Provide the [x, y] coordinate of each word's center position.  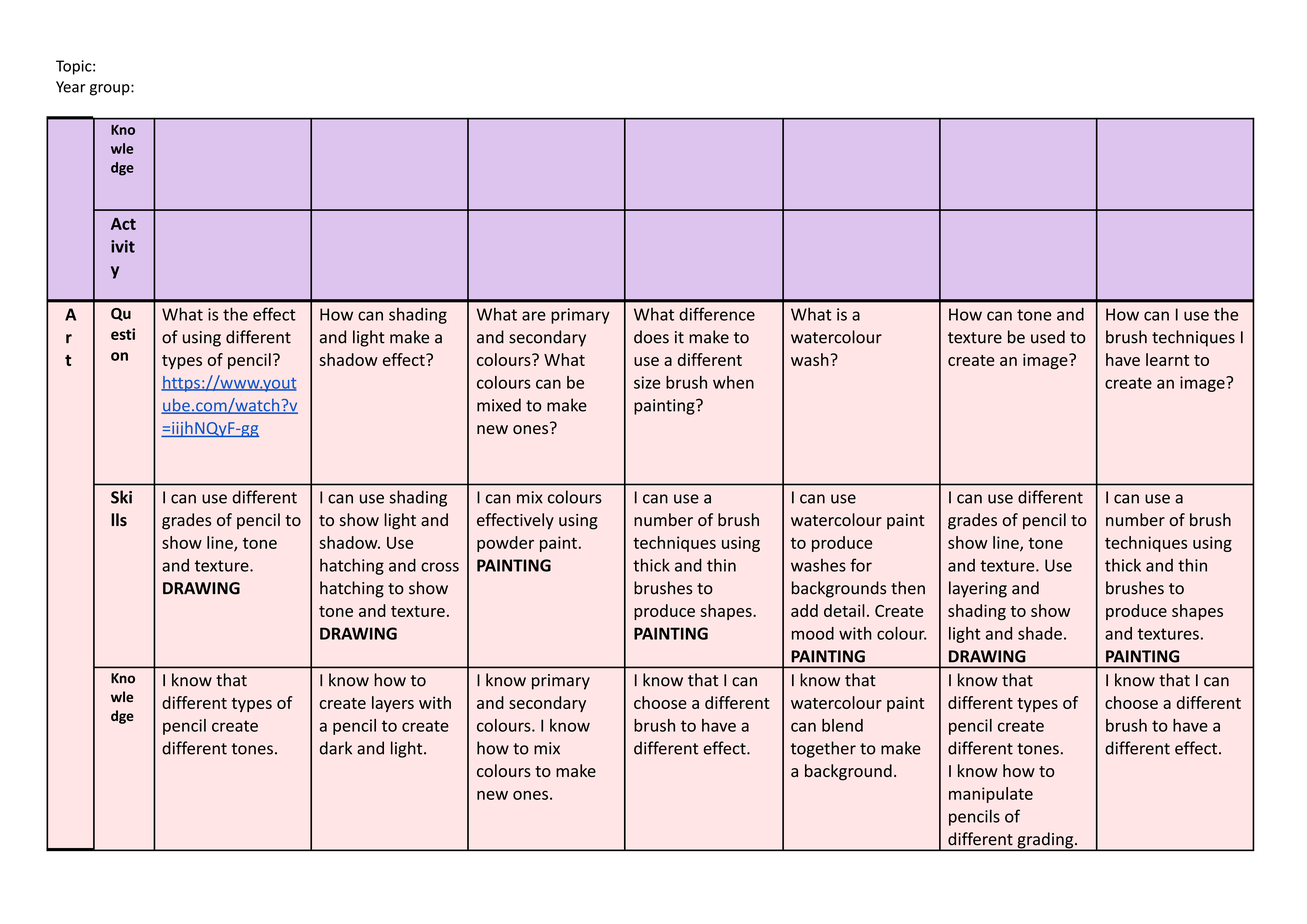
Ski [121, 497]
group [111, 90]
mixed [499, 405]
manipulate [991, 795]
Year [71, 87]
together [823, 749]
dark [336, 748]
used [1048, 337]
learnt [1167, 359]
